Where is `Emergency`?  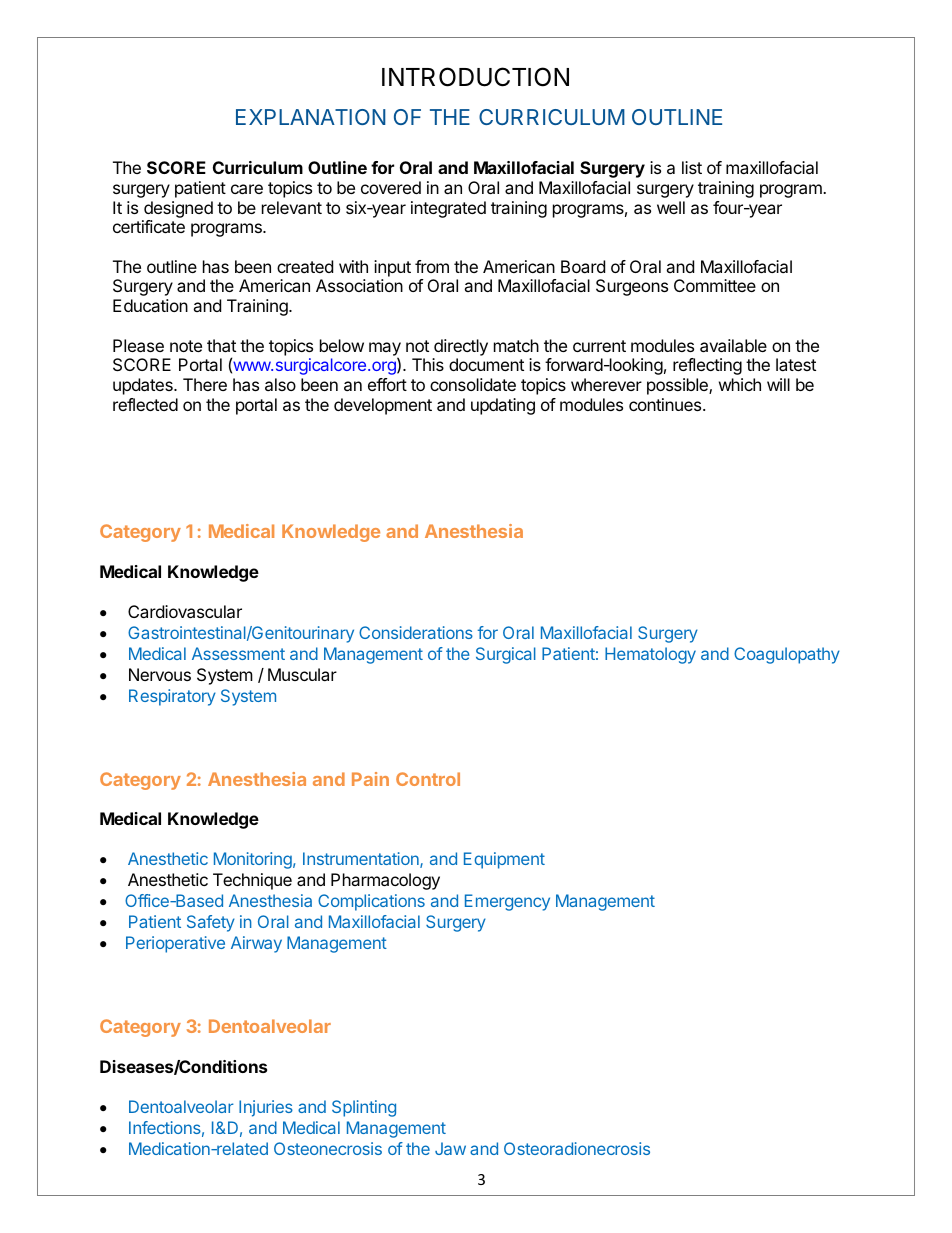 Emergency is located at coordinates (507, 902).
